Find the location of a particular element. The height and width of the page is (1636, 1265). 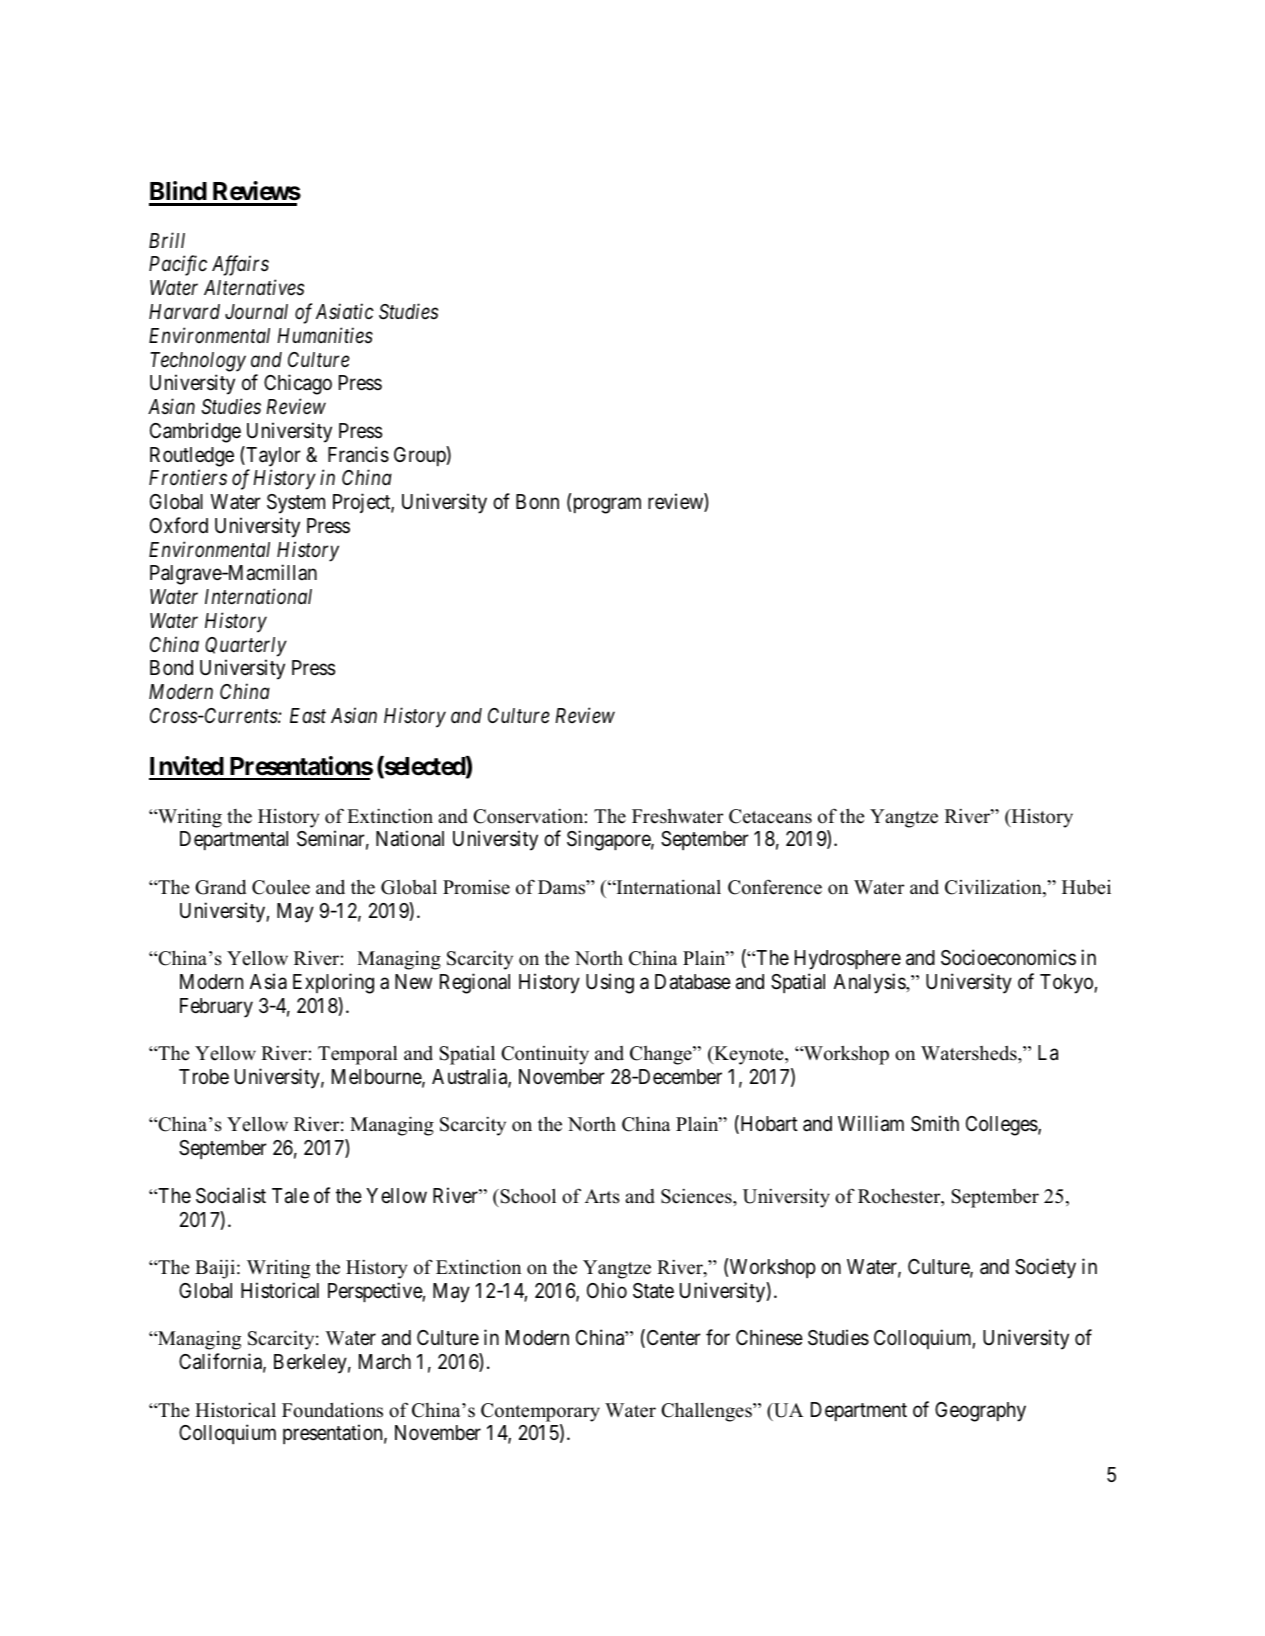

Foundations is located at coordinates (332, 1410).
